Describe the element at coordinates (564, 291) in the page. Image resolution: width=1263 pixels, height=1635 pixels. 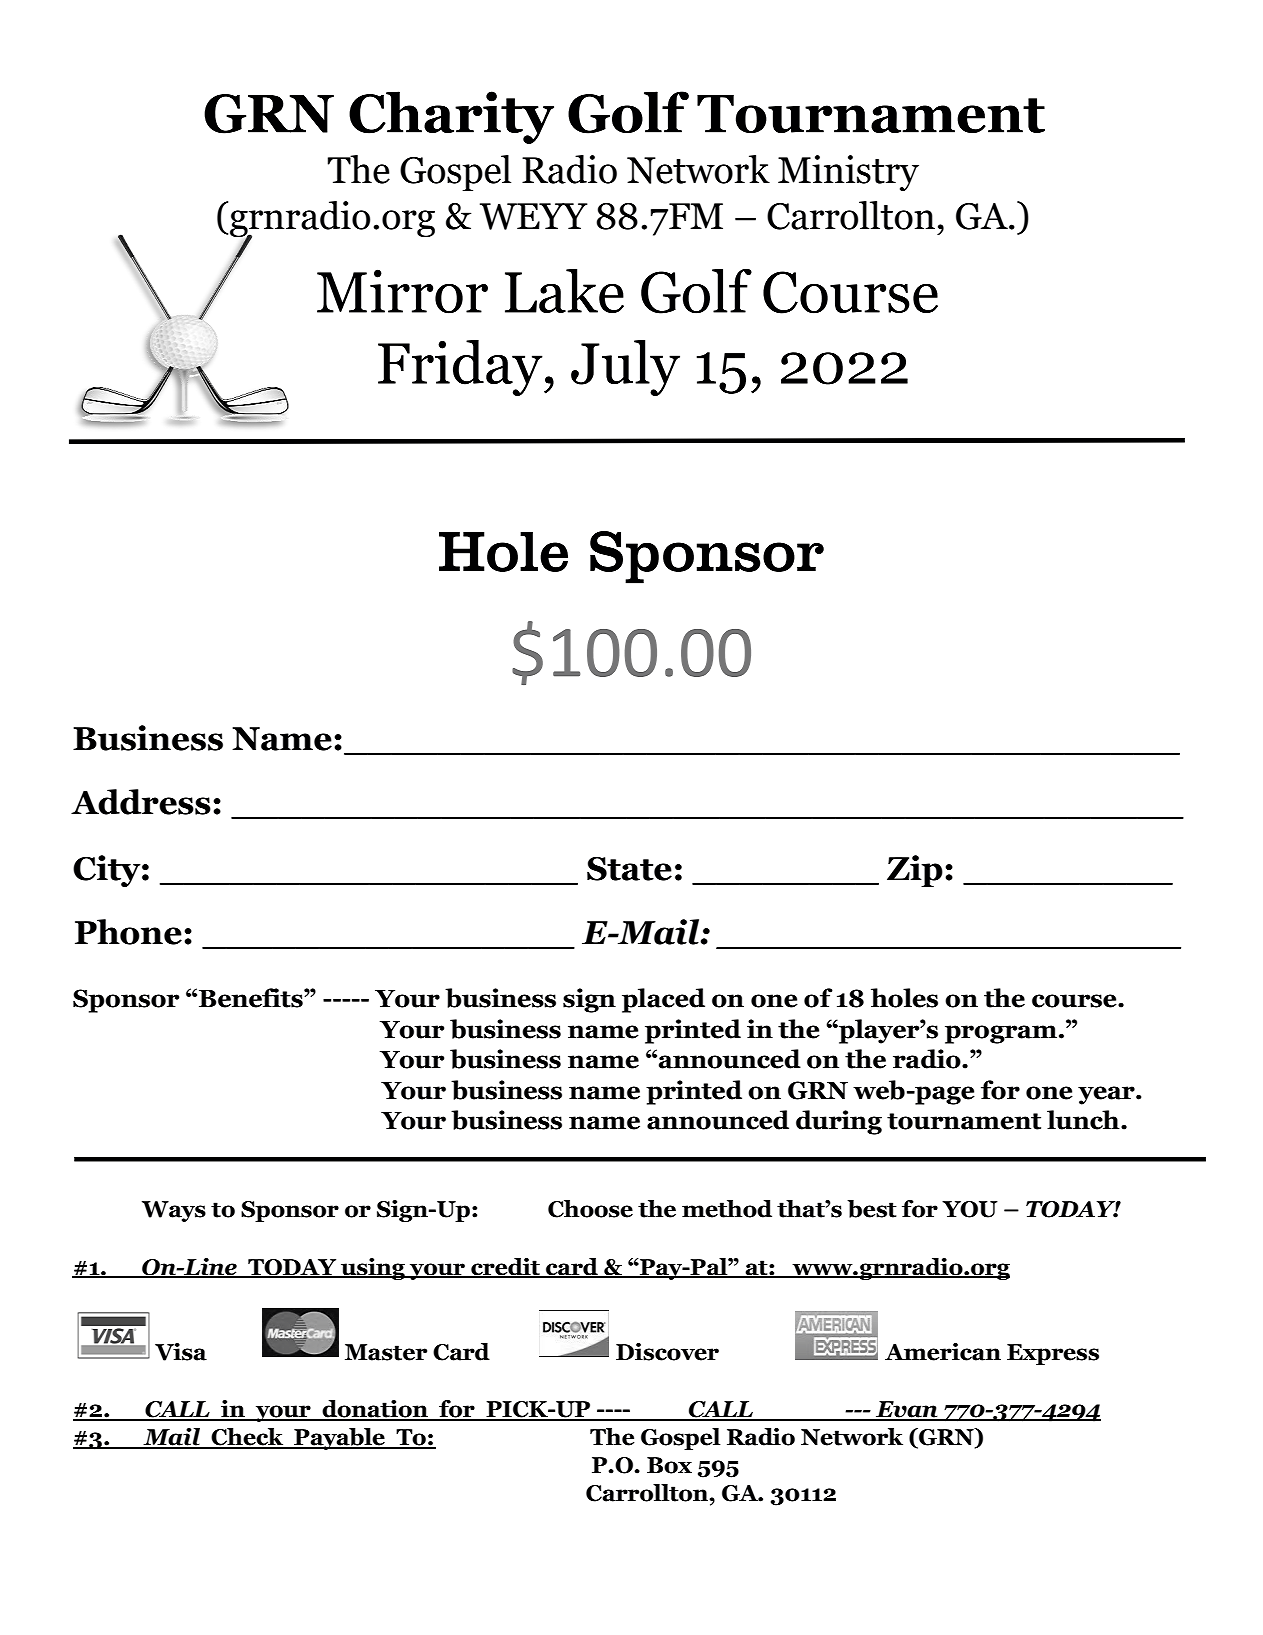
I see `Lake` at that location.
